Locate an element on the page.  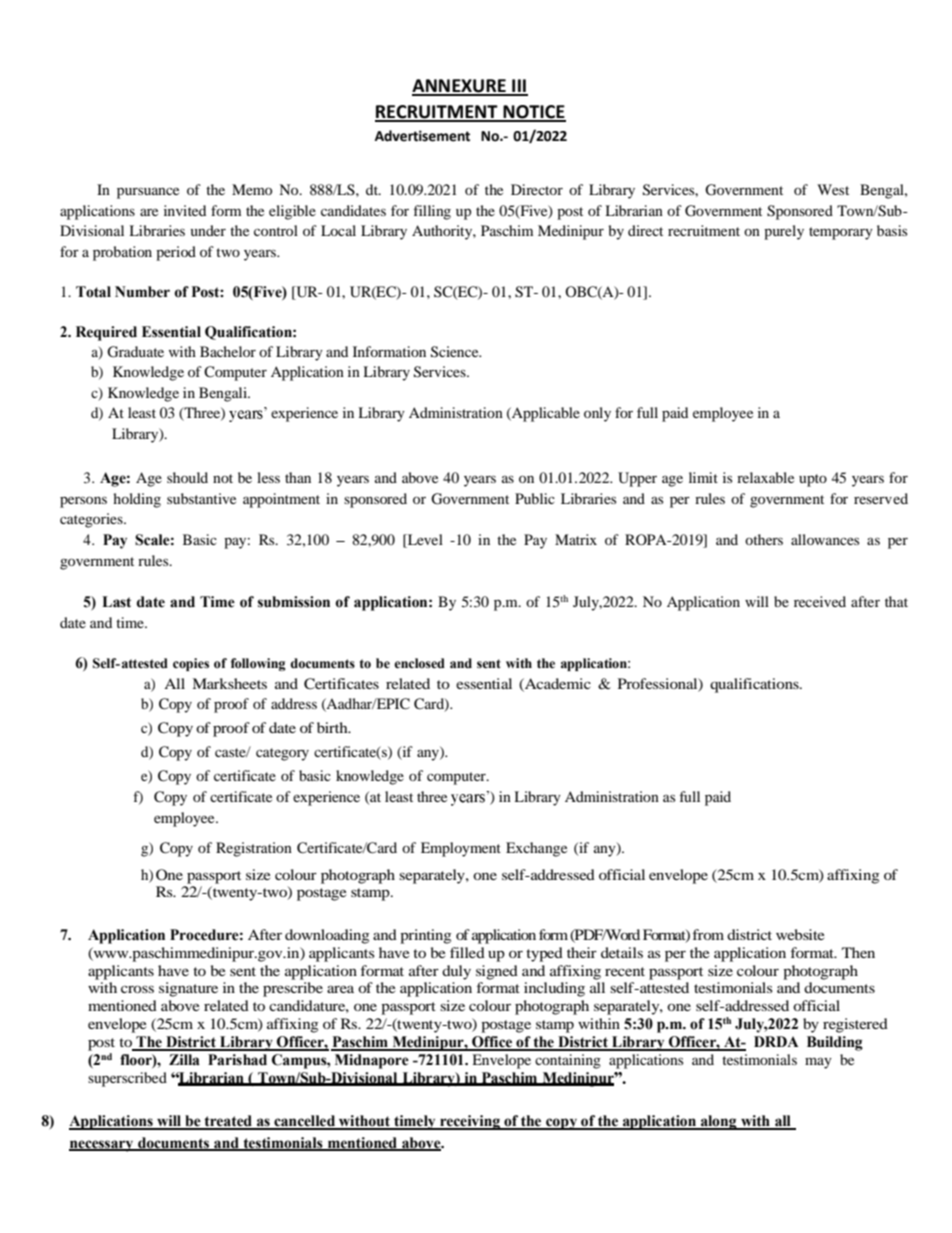
upto is located at coordinates (813, 480).
